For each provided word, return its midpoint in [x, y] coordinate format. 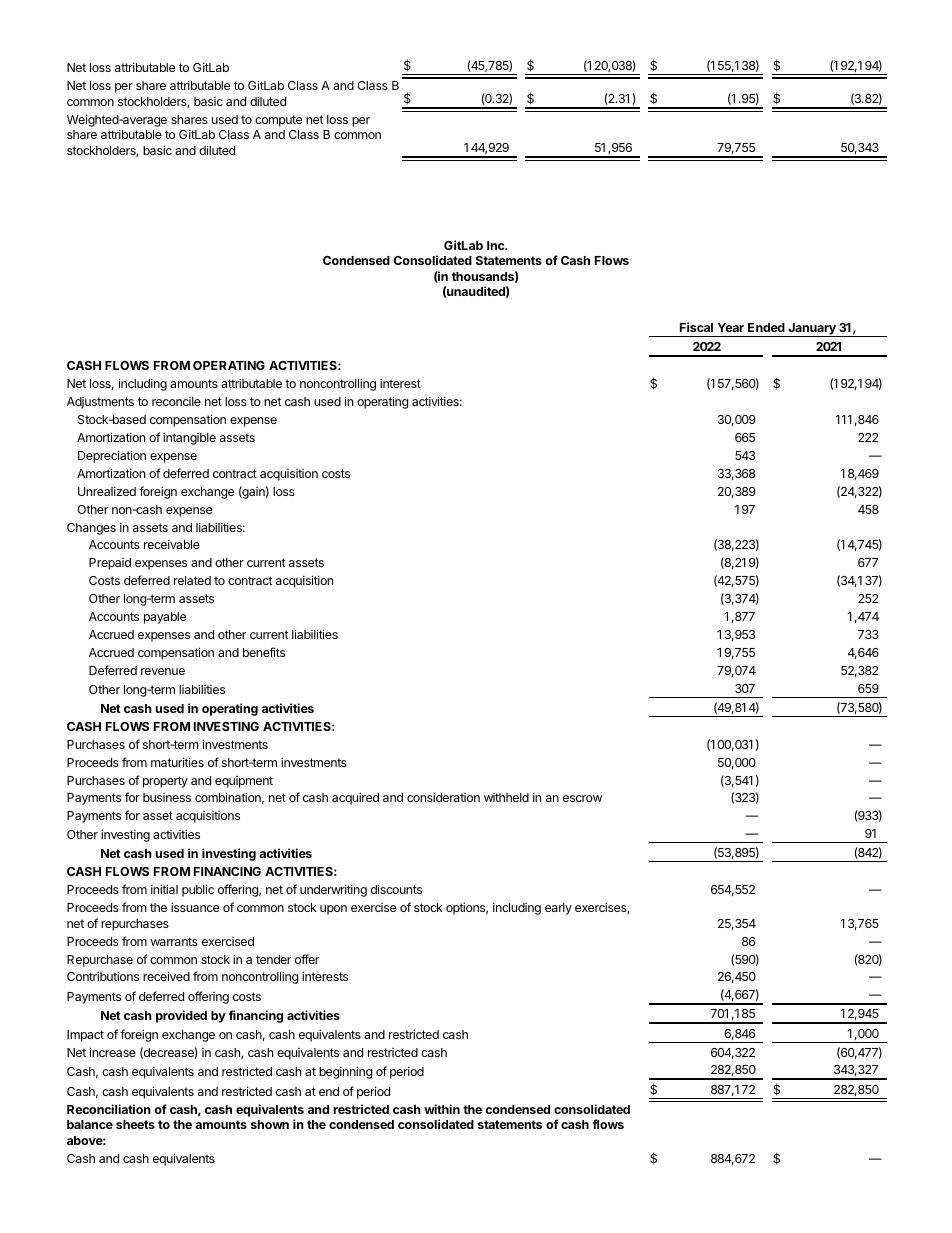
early [558, 909]
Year [731, 327]
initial [164, 889]
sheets [135, 1124]
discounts [396, 889]
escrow [582, 798]
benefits [264, 652]
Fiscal [696, 327]
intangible [189, 438]
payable [165, 618]
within [442, 1109]
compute [278, 121]
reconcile [176, 401]
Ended [766, 327]
